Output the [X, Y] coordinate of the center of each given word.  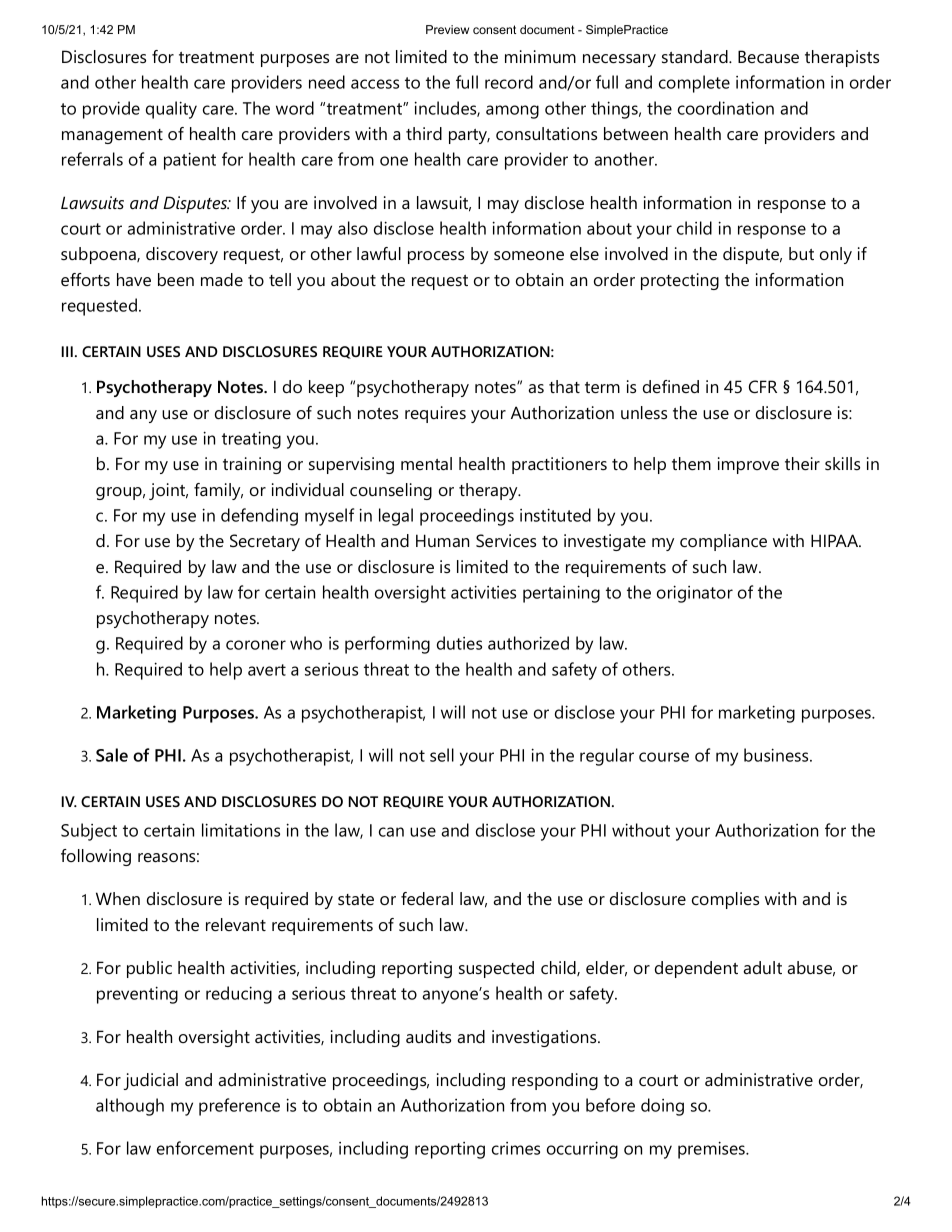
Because [768, 56]
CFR [763, 386]
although [130, 1107]
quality [171, 110]
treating [251, 440]
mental [426, 463]
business [776, 755]
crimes [516, 1148]
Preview [447, 29]
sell [442, 755]
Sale [112, 755]
